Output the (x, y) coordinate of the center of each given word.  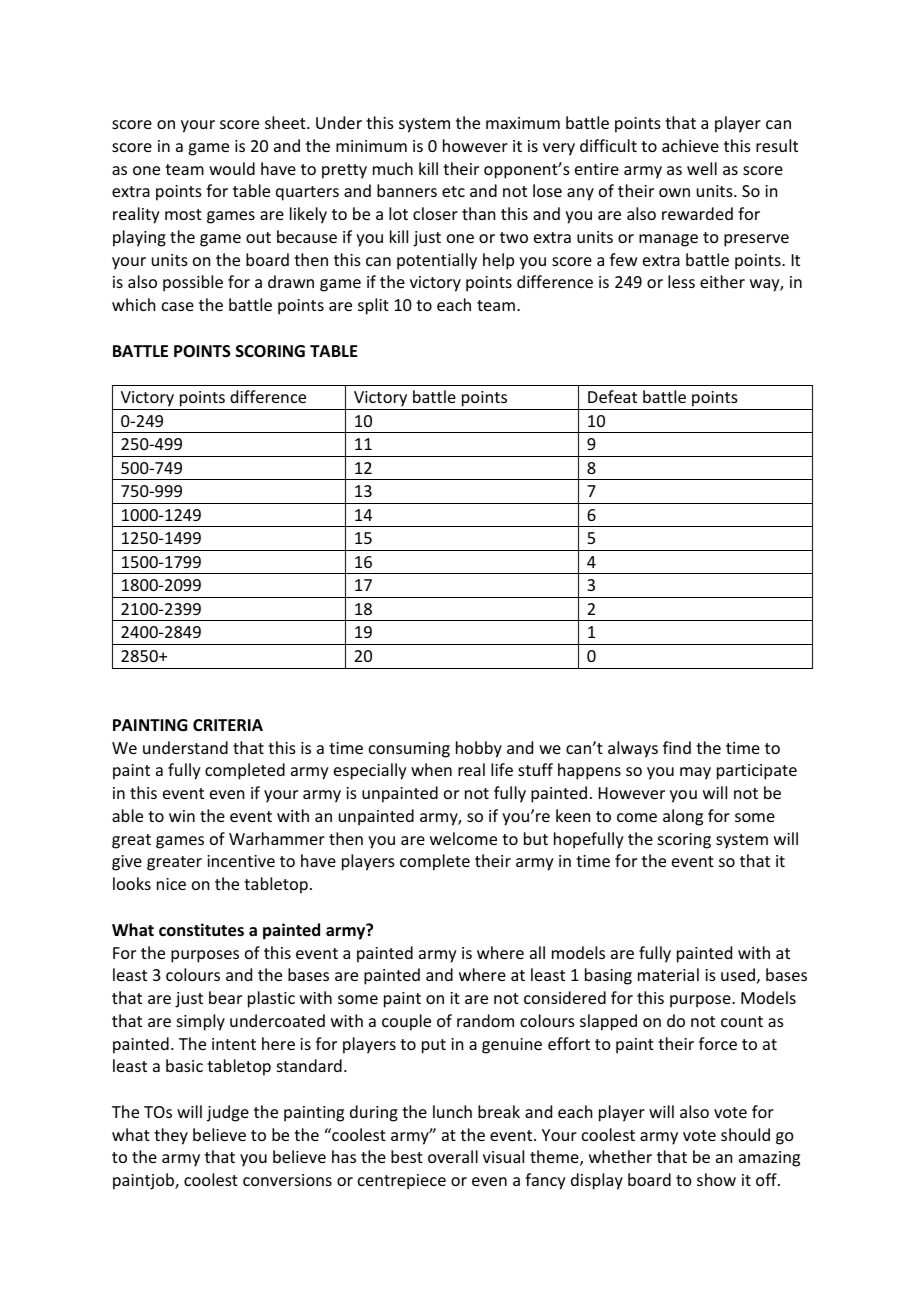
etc (453, 191)
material (668, 974)
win (182, 816)
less (681, 281)
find (677, 747)
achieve (690, 145)
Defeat (612, 396)
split (373, 306)
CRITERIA (228, 725)
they (171, 1136)
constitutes (201, 930)
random (485, 1020)
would (232, 168)
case (178, 306)
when (431, 769)
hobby (479, 749)
